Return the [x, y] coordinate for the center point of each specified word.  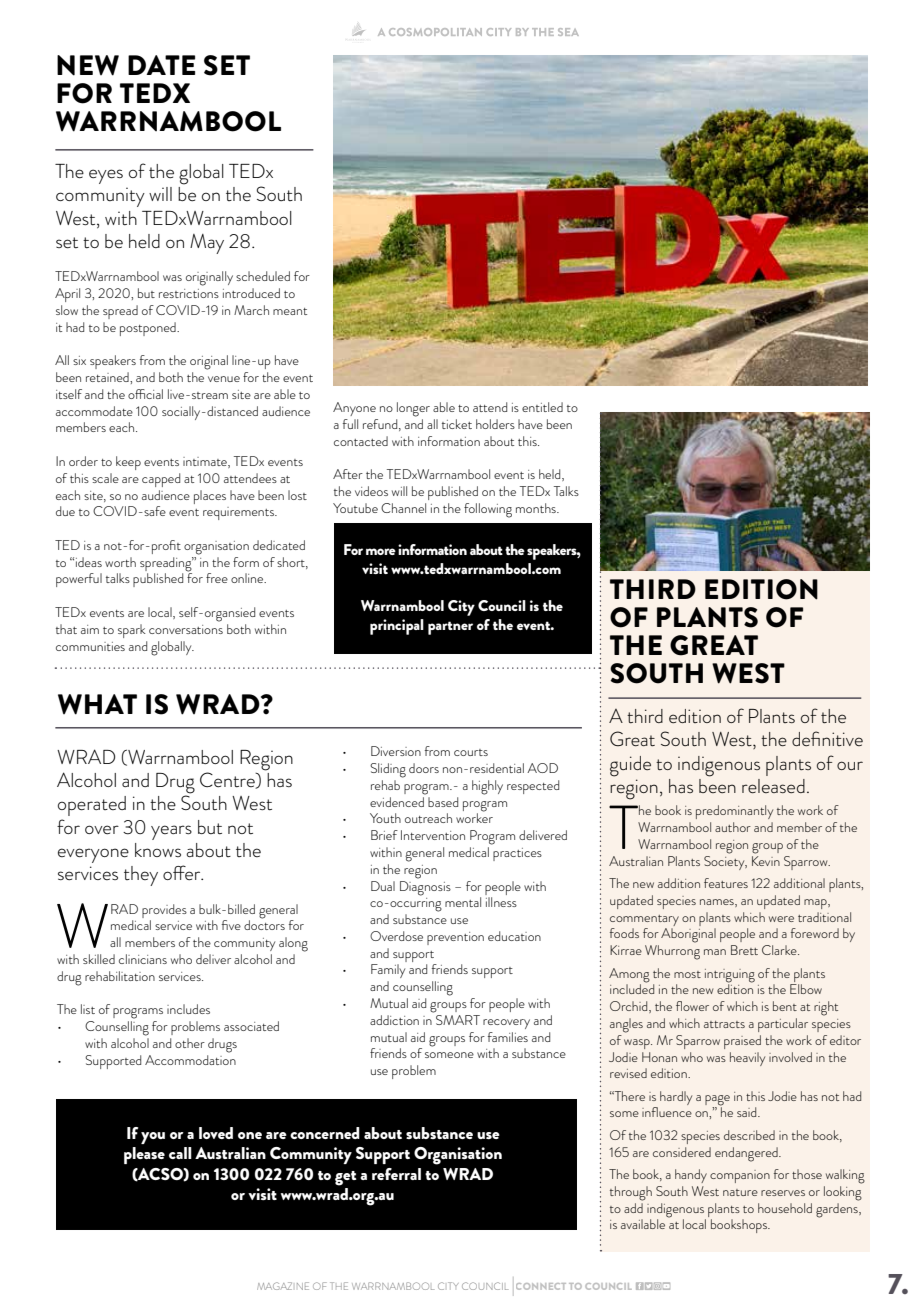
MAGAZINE [283, 1286]
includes [188, 1009]
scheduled [263, 276]
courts [471, 752]
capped [161, 480]
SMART [458, 1020]
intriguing [730, 976]
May [207, 244]
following [488, 510]
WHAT [97, 704]
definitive [827, 738]
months [537, 508]
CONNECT [541, 1286]
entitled [542, 407]
